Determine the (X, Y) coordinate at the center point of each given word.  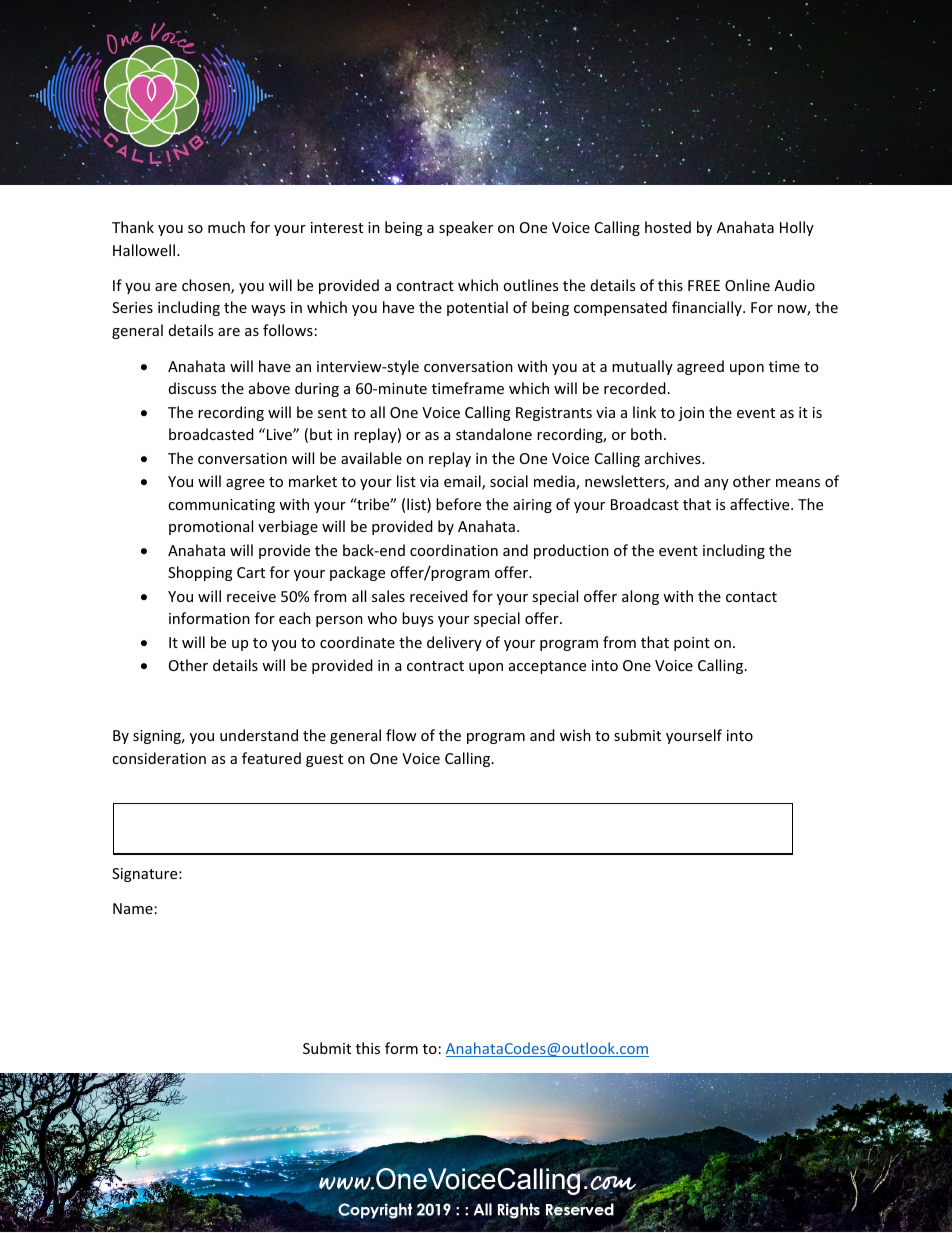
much (226, 227)
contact (751, 597)
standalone (494, 434)
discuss (192, 388)
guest (324, 760)
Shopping (200, 573)
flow (401, 735)
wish (575, 735)
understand (259, 735)
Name (133, 908)
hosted (668, 227)
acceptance (547, 667)
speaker (466, 228)
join (691, 414)
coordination (454, 550)
